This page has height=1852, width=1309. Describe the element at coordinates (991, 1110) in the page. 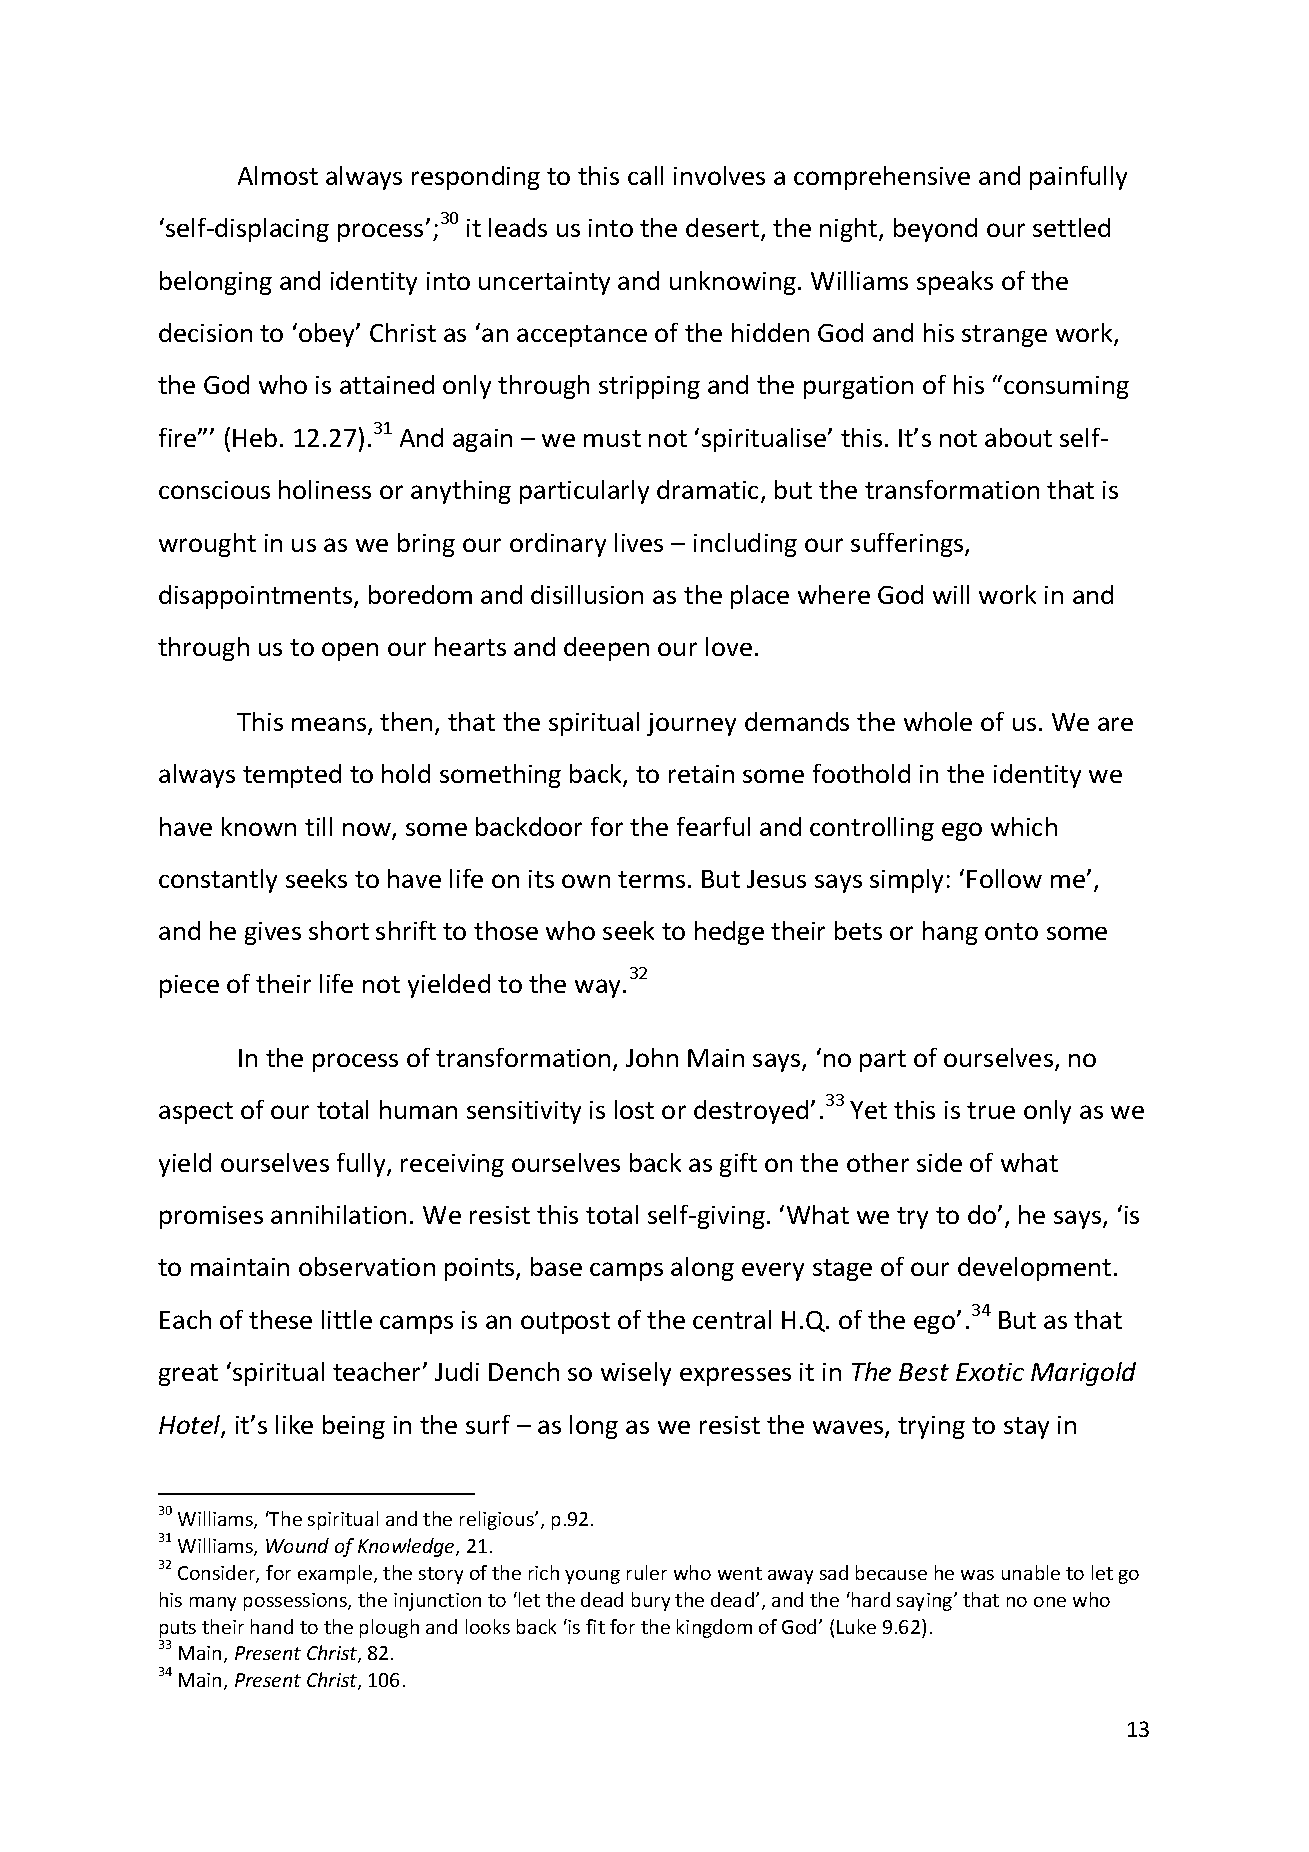

I see `true` at that location.
